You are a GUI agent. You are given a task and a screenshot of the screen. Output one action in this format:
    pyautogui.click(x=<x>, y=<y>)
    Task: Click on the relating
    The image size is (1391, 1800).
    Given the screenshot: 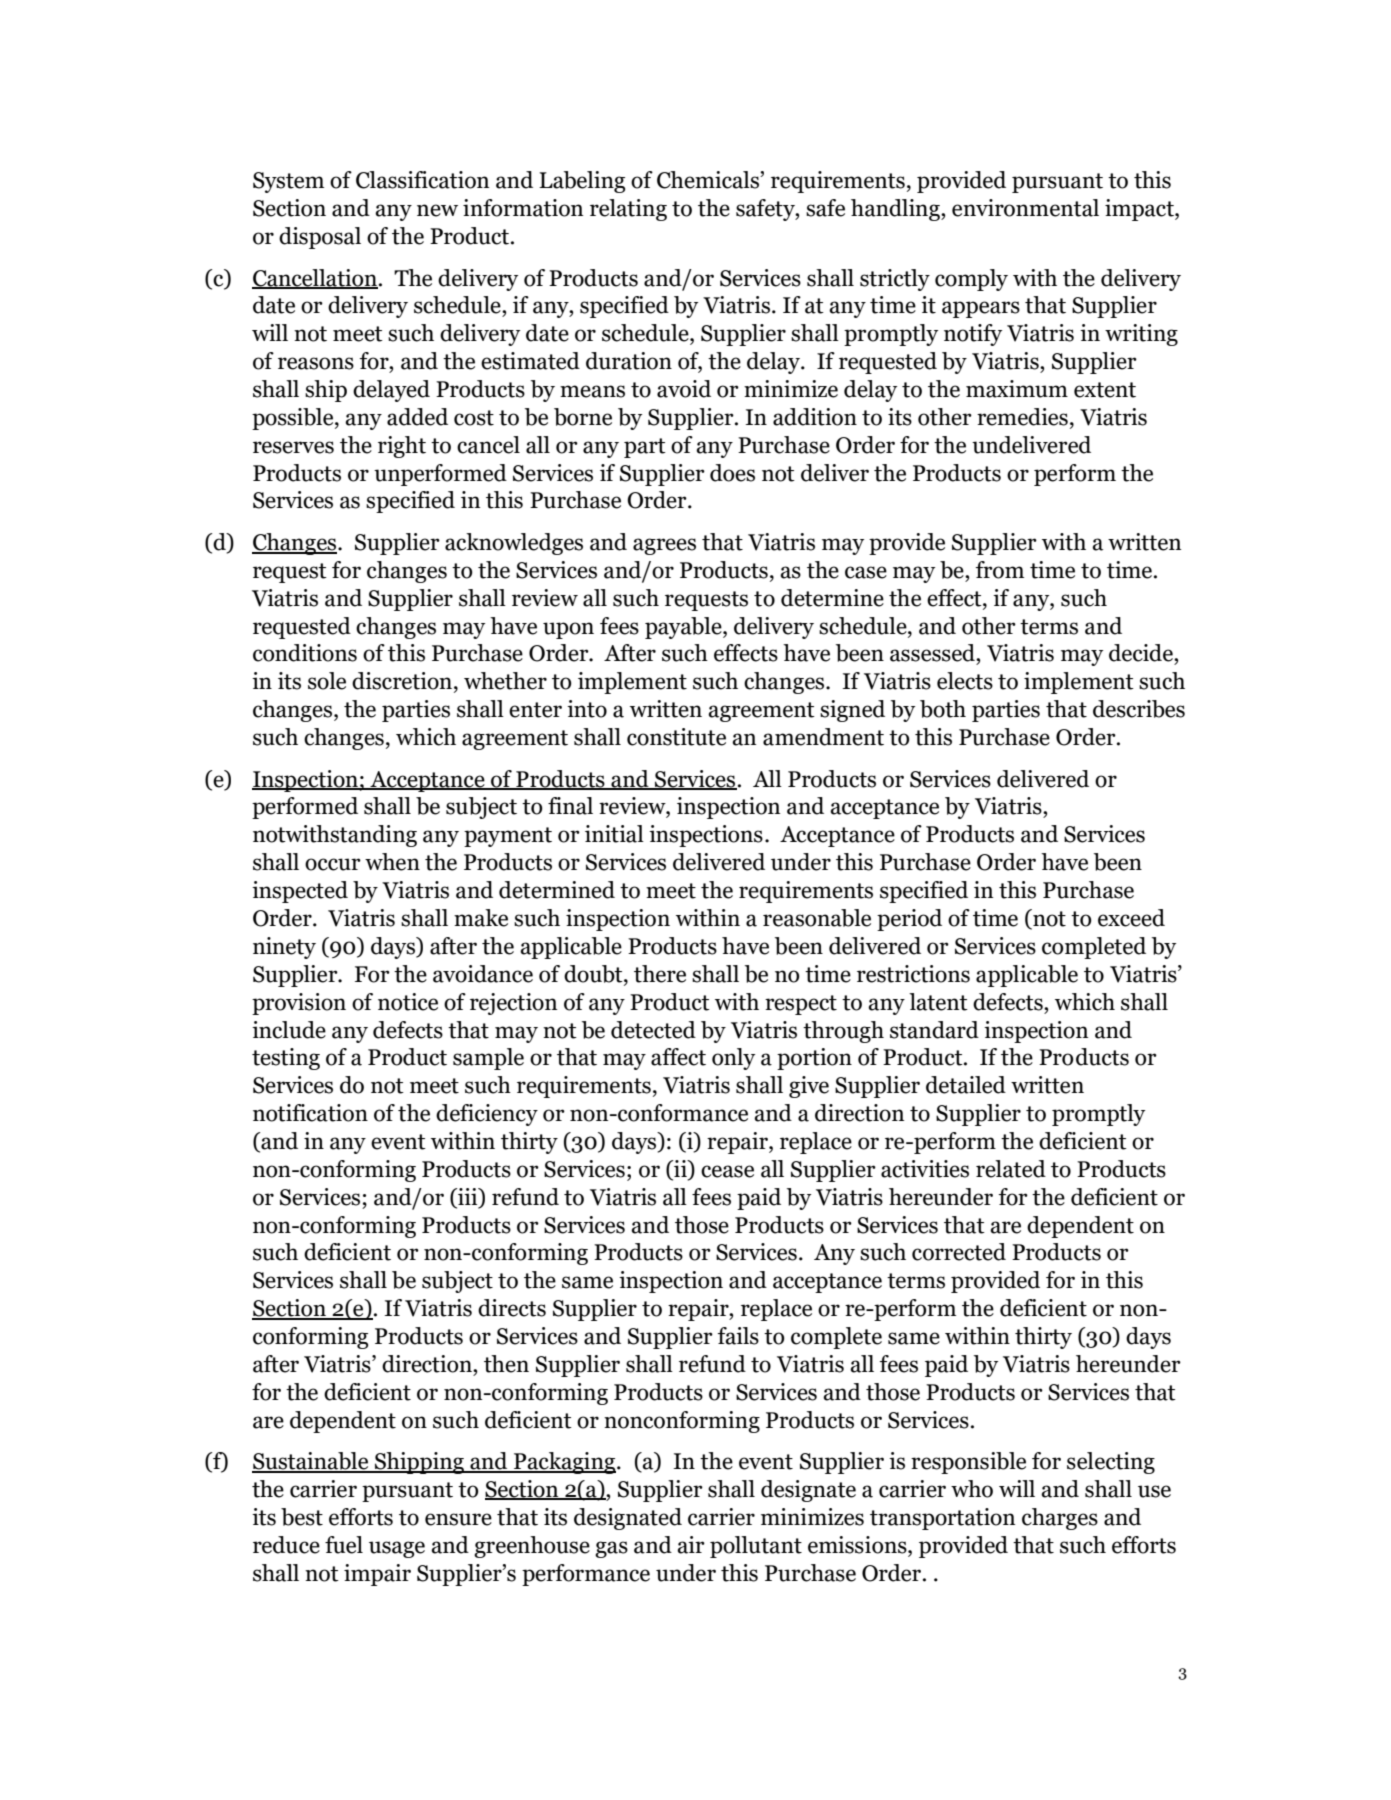 What is the action you would take?
    pyautogui.click(x=628, y=210)
